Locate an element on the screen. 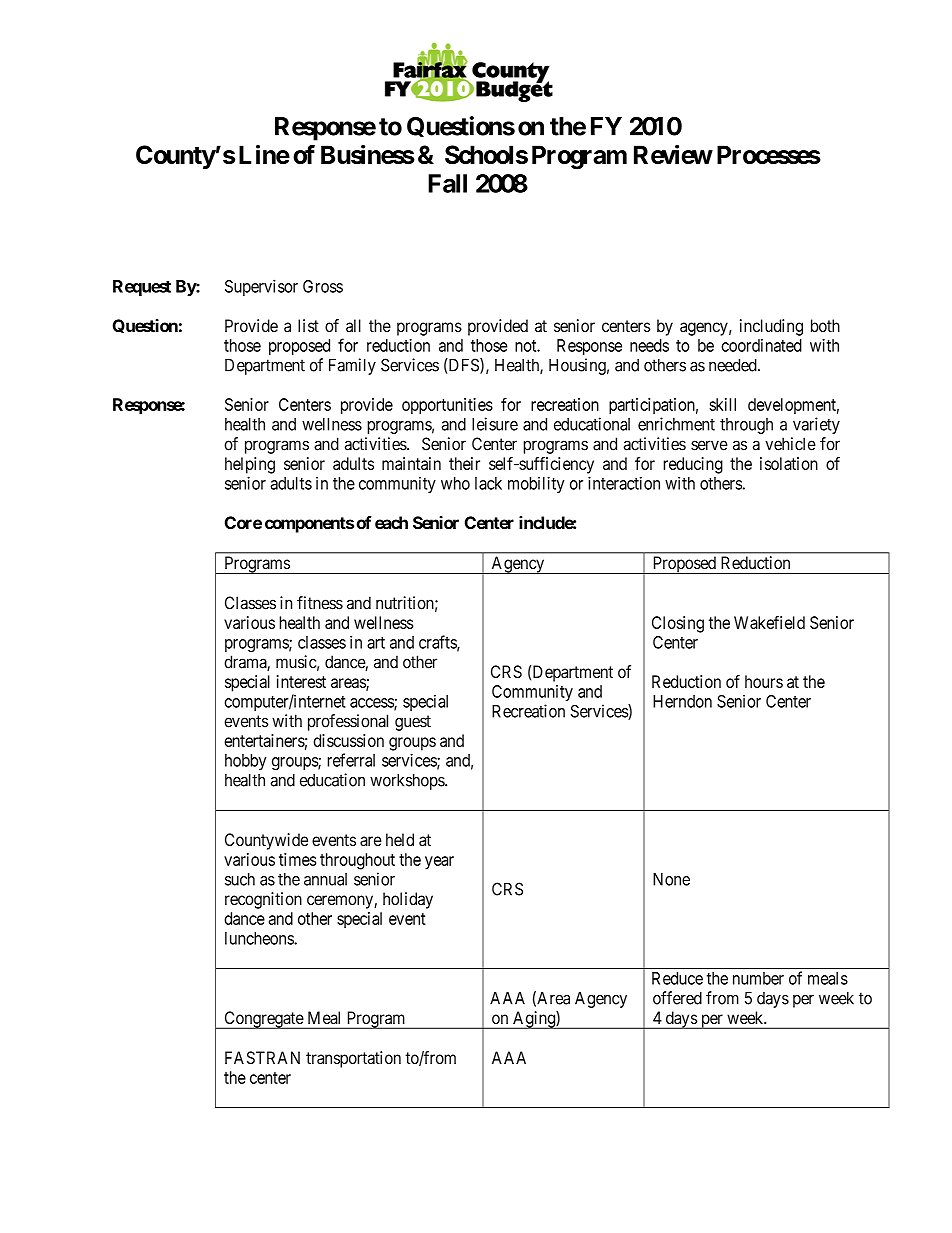  year is located at coordinates (439, 863).
